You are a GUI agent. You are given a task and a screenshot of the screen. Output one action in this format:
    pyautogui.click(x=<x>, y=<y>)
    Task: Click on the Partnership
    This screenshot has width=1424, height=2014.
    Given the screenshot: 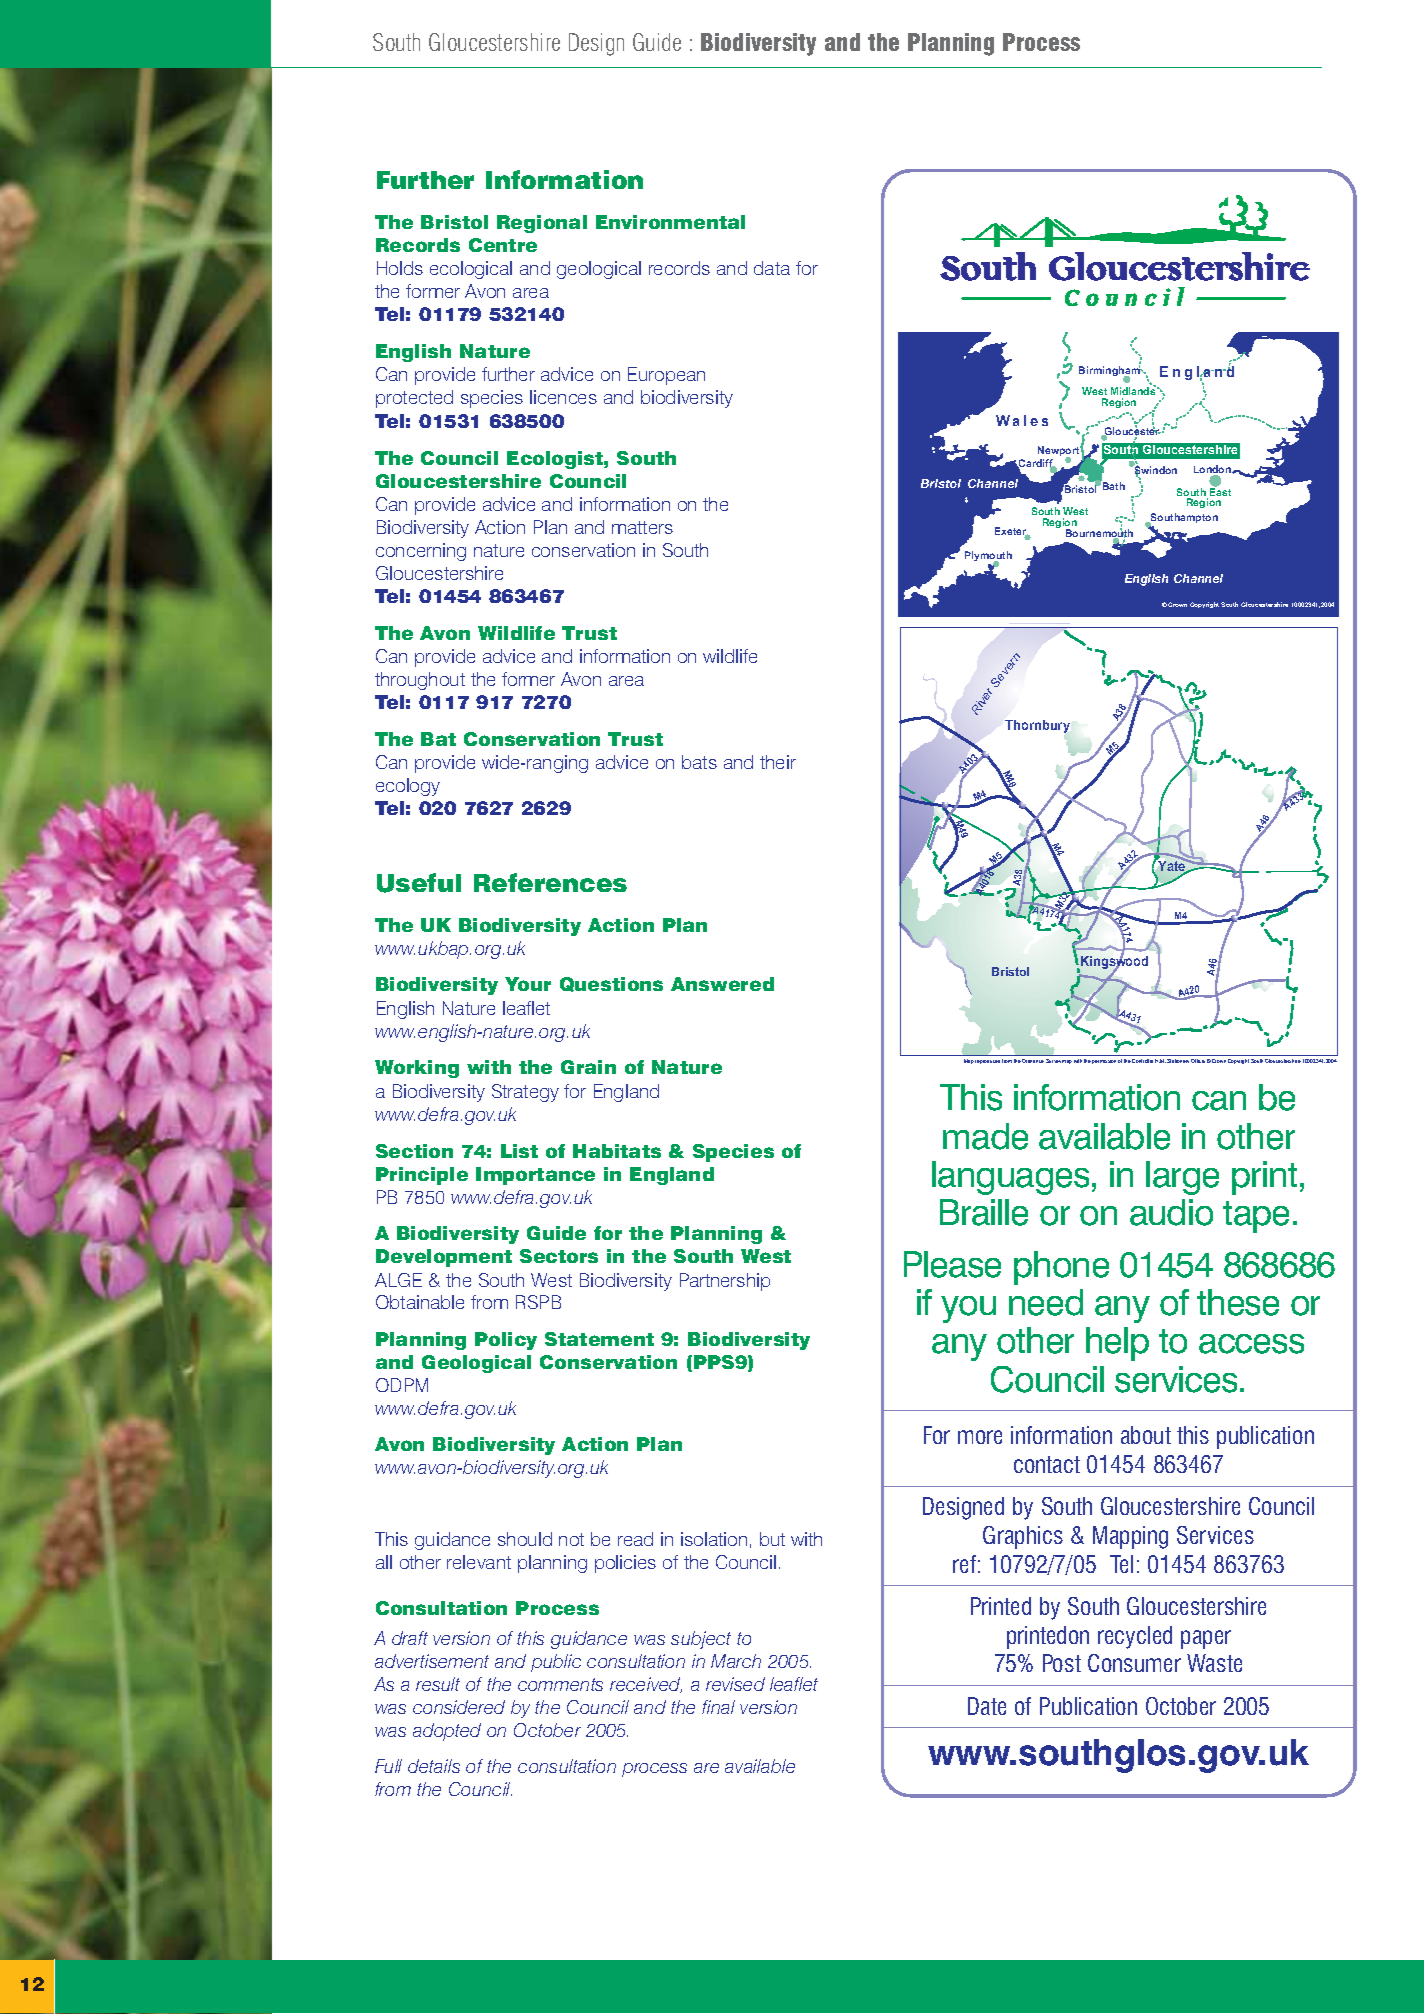 What is the action you would take?
    pyautogui.click(x=725, y=1282)
